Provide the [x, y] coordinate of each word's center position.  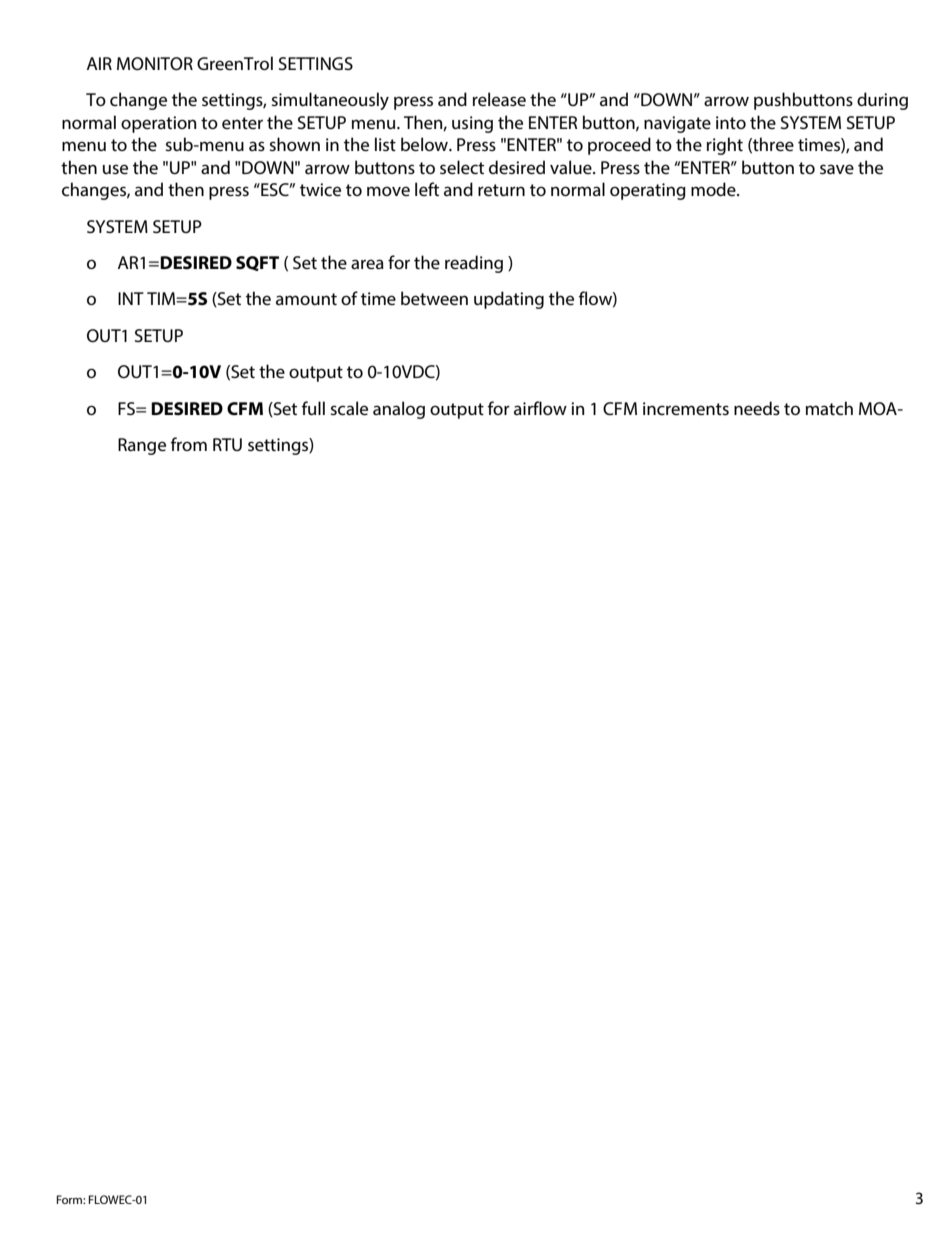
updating [509, 300]
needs [757, 408]
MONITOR [155, 64]
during [882, 101]
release [499, 99]
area [367, 264]
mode [714, 189]
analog [399, 410]
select [462, 167]
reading [474, 264]
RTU [227, 444]
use [115, 169]
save [837, 169]
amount [306, 299]
